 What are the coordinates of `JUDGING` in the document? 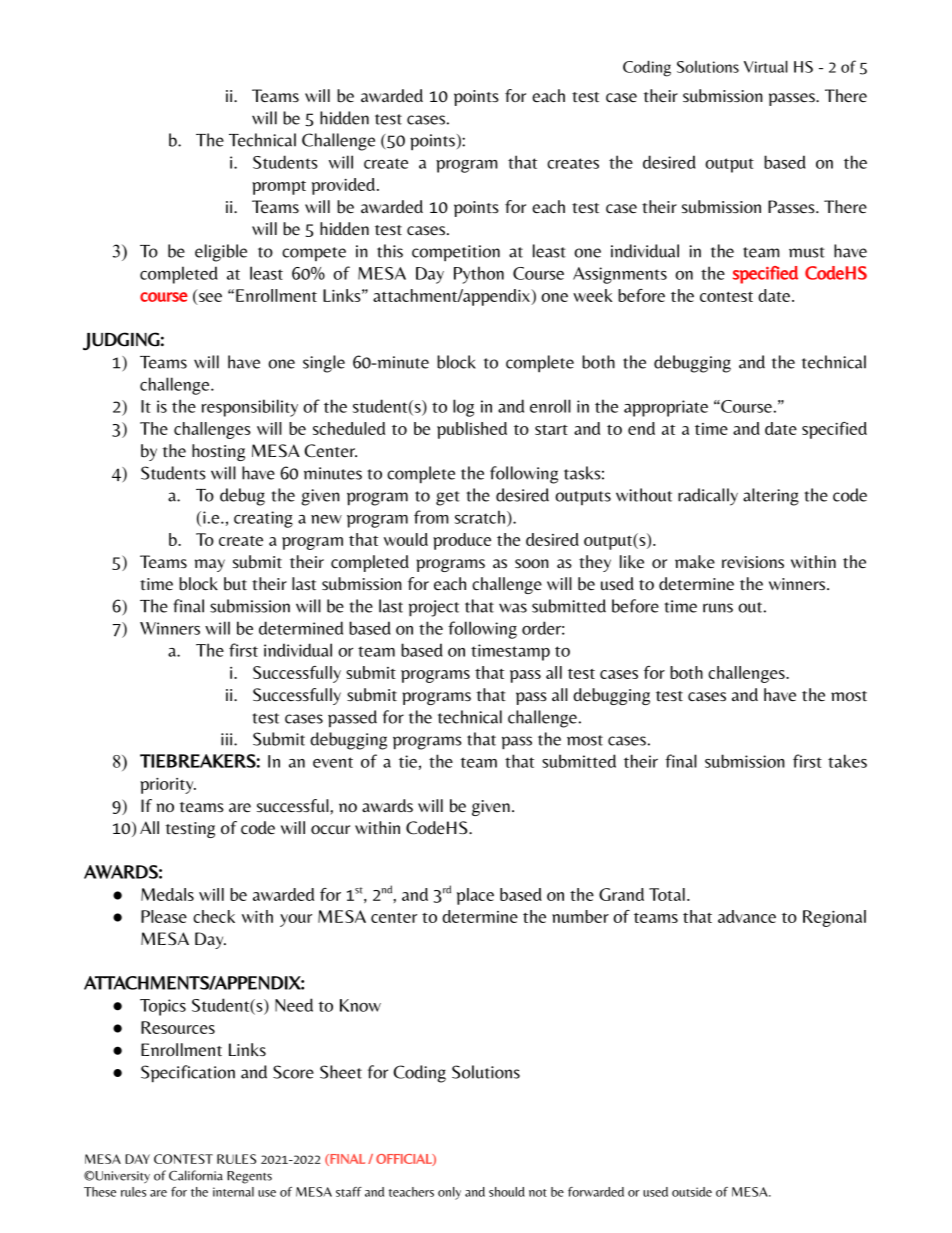 It's located at (121, 341).
